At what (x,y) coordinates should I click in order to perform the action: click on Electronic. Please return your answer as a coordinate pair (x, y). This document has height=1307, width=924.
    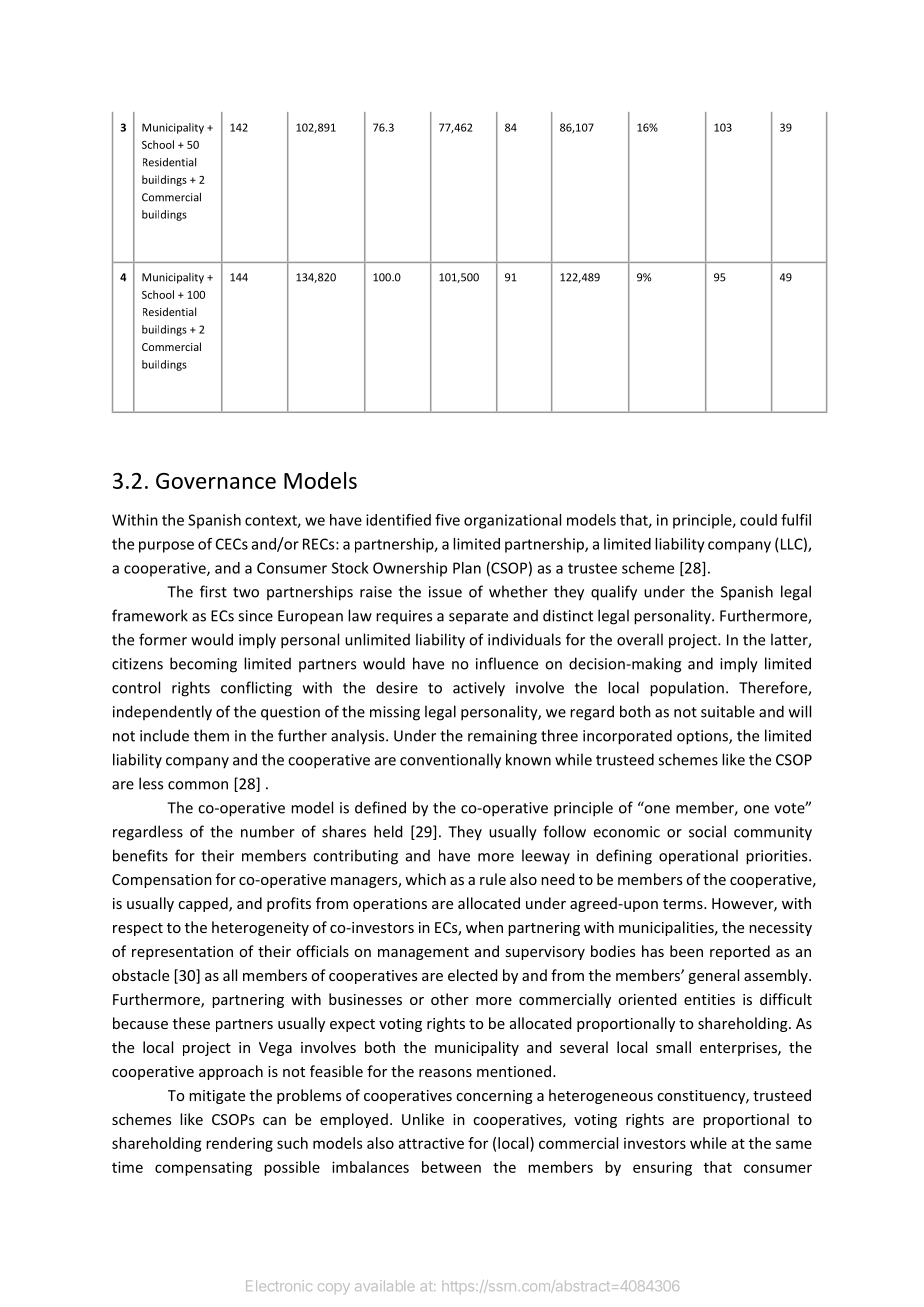
    Looking at the image, I should click on (279, 1285).
